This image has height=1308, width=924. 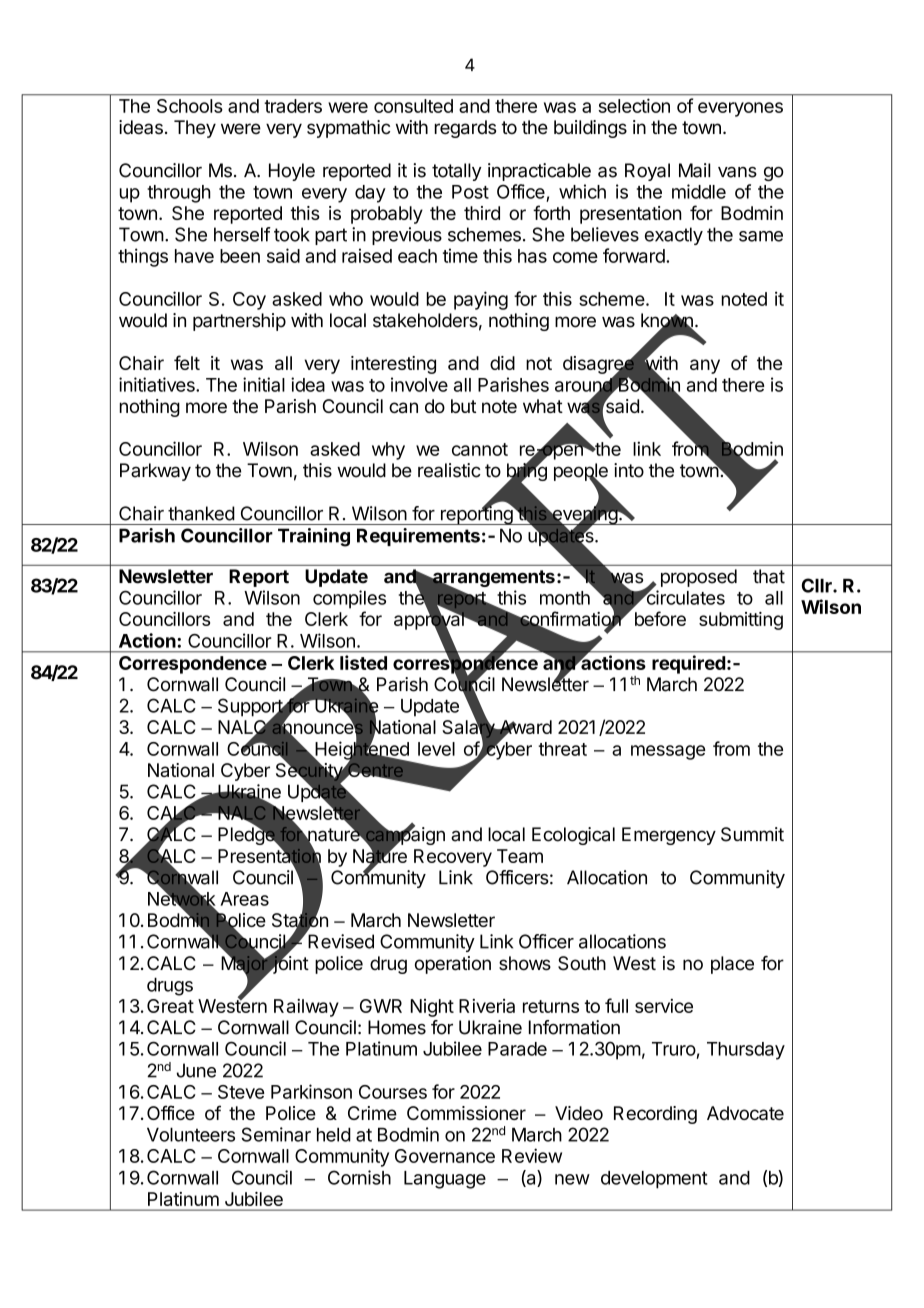 What do you see at coordinates (195, 129) in the image?
I see `They` at bounding box center [195, 129].
